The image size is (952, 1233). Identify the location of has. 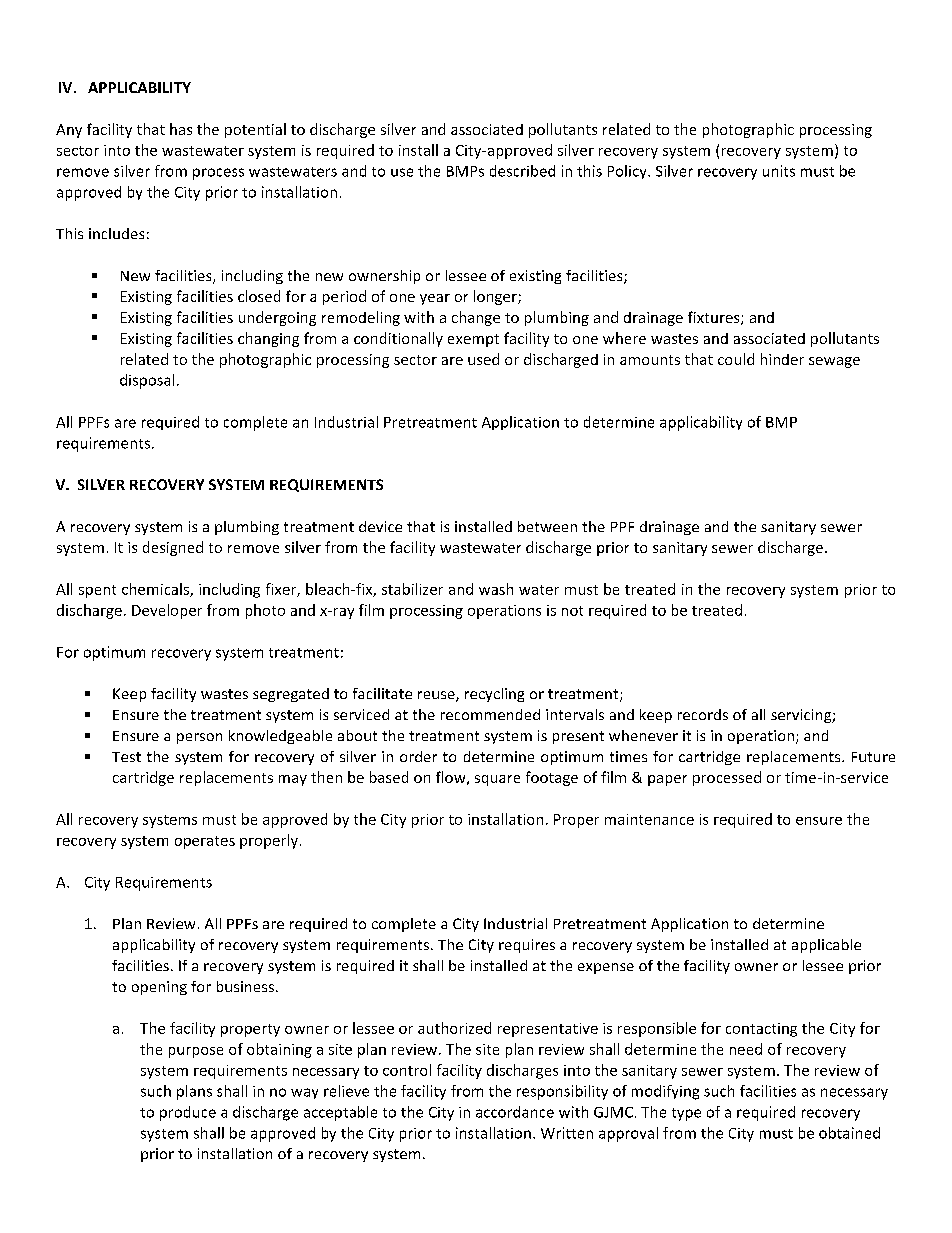
(181, 129).
